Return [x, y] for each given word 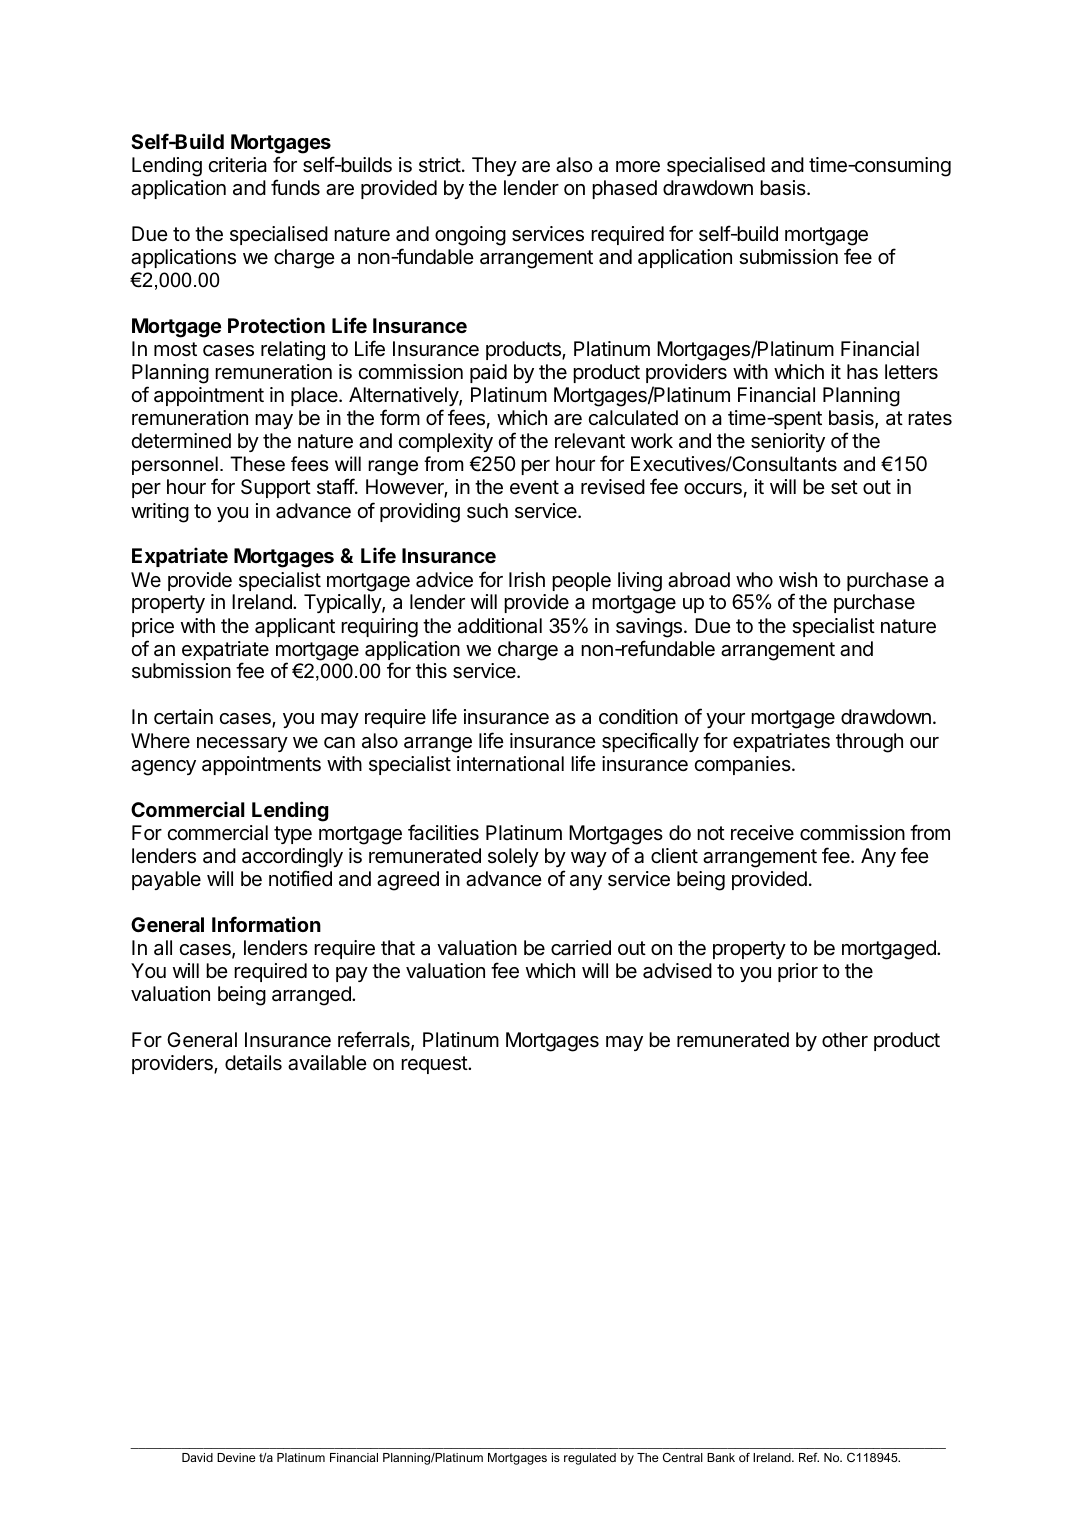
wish [798, 579]
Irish [527, 580]
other [845, 1040]
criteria [237, 165]
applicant [295, 627]
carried [581, 948]
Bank [721, 1457]
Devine [236, 1457]
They [494, 166]
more [638, 167]
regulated [590, 1459]
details [253, 1063]
